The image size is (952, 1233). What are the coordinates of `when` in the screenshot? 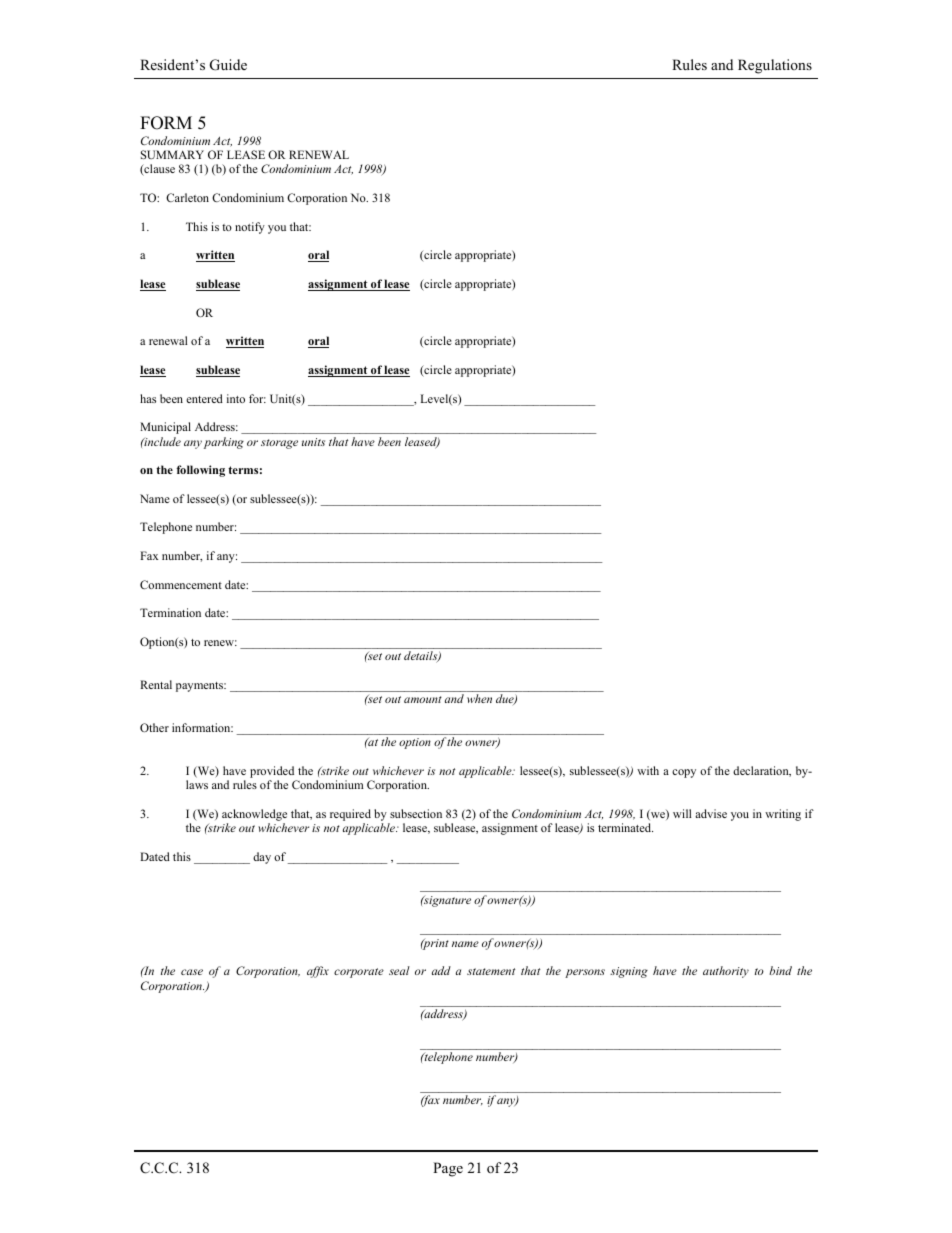 It's located at (479, 698).
